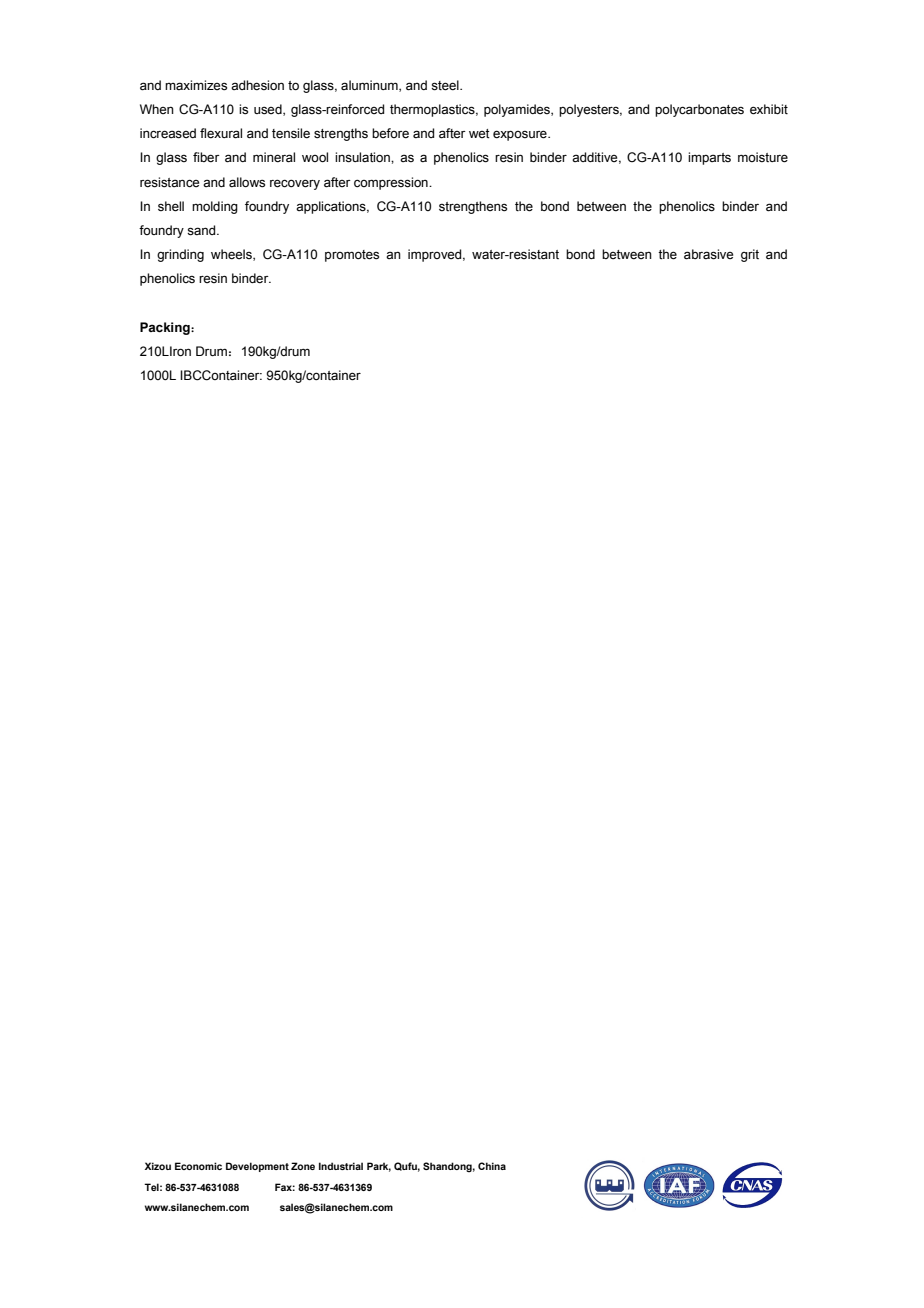 This screenshot has height=1308, width=924. Describe the element at coordinates (479, 134) in the screenshot. I see `wet` at that location.
